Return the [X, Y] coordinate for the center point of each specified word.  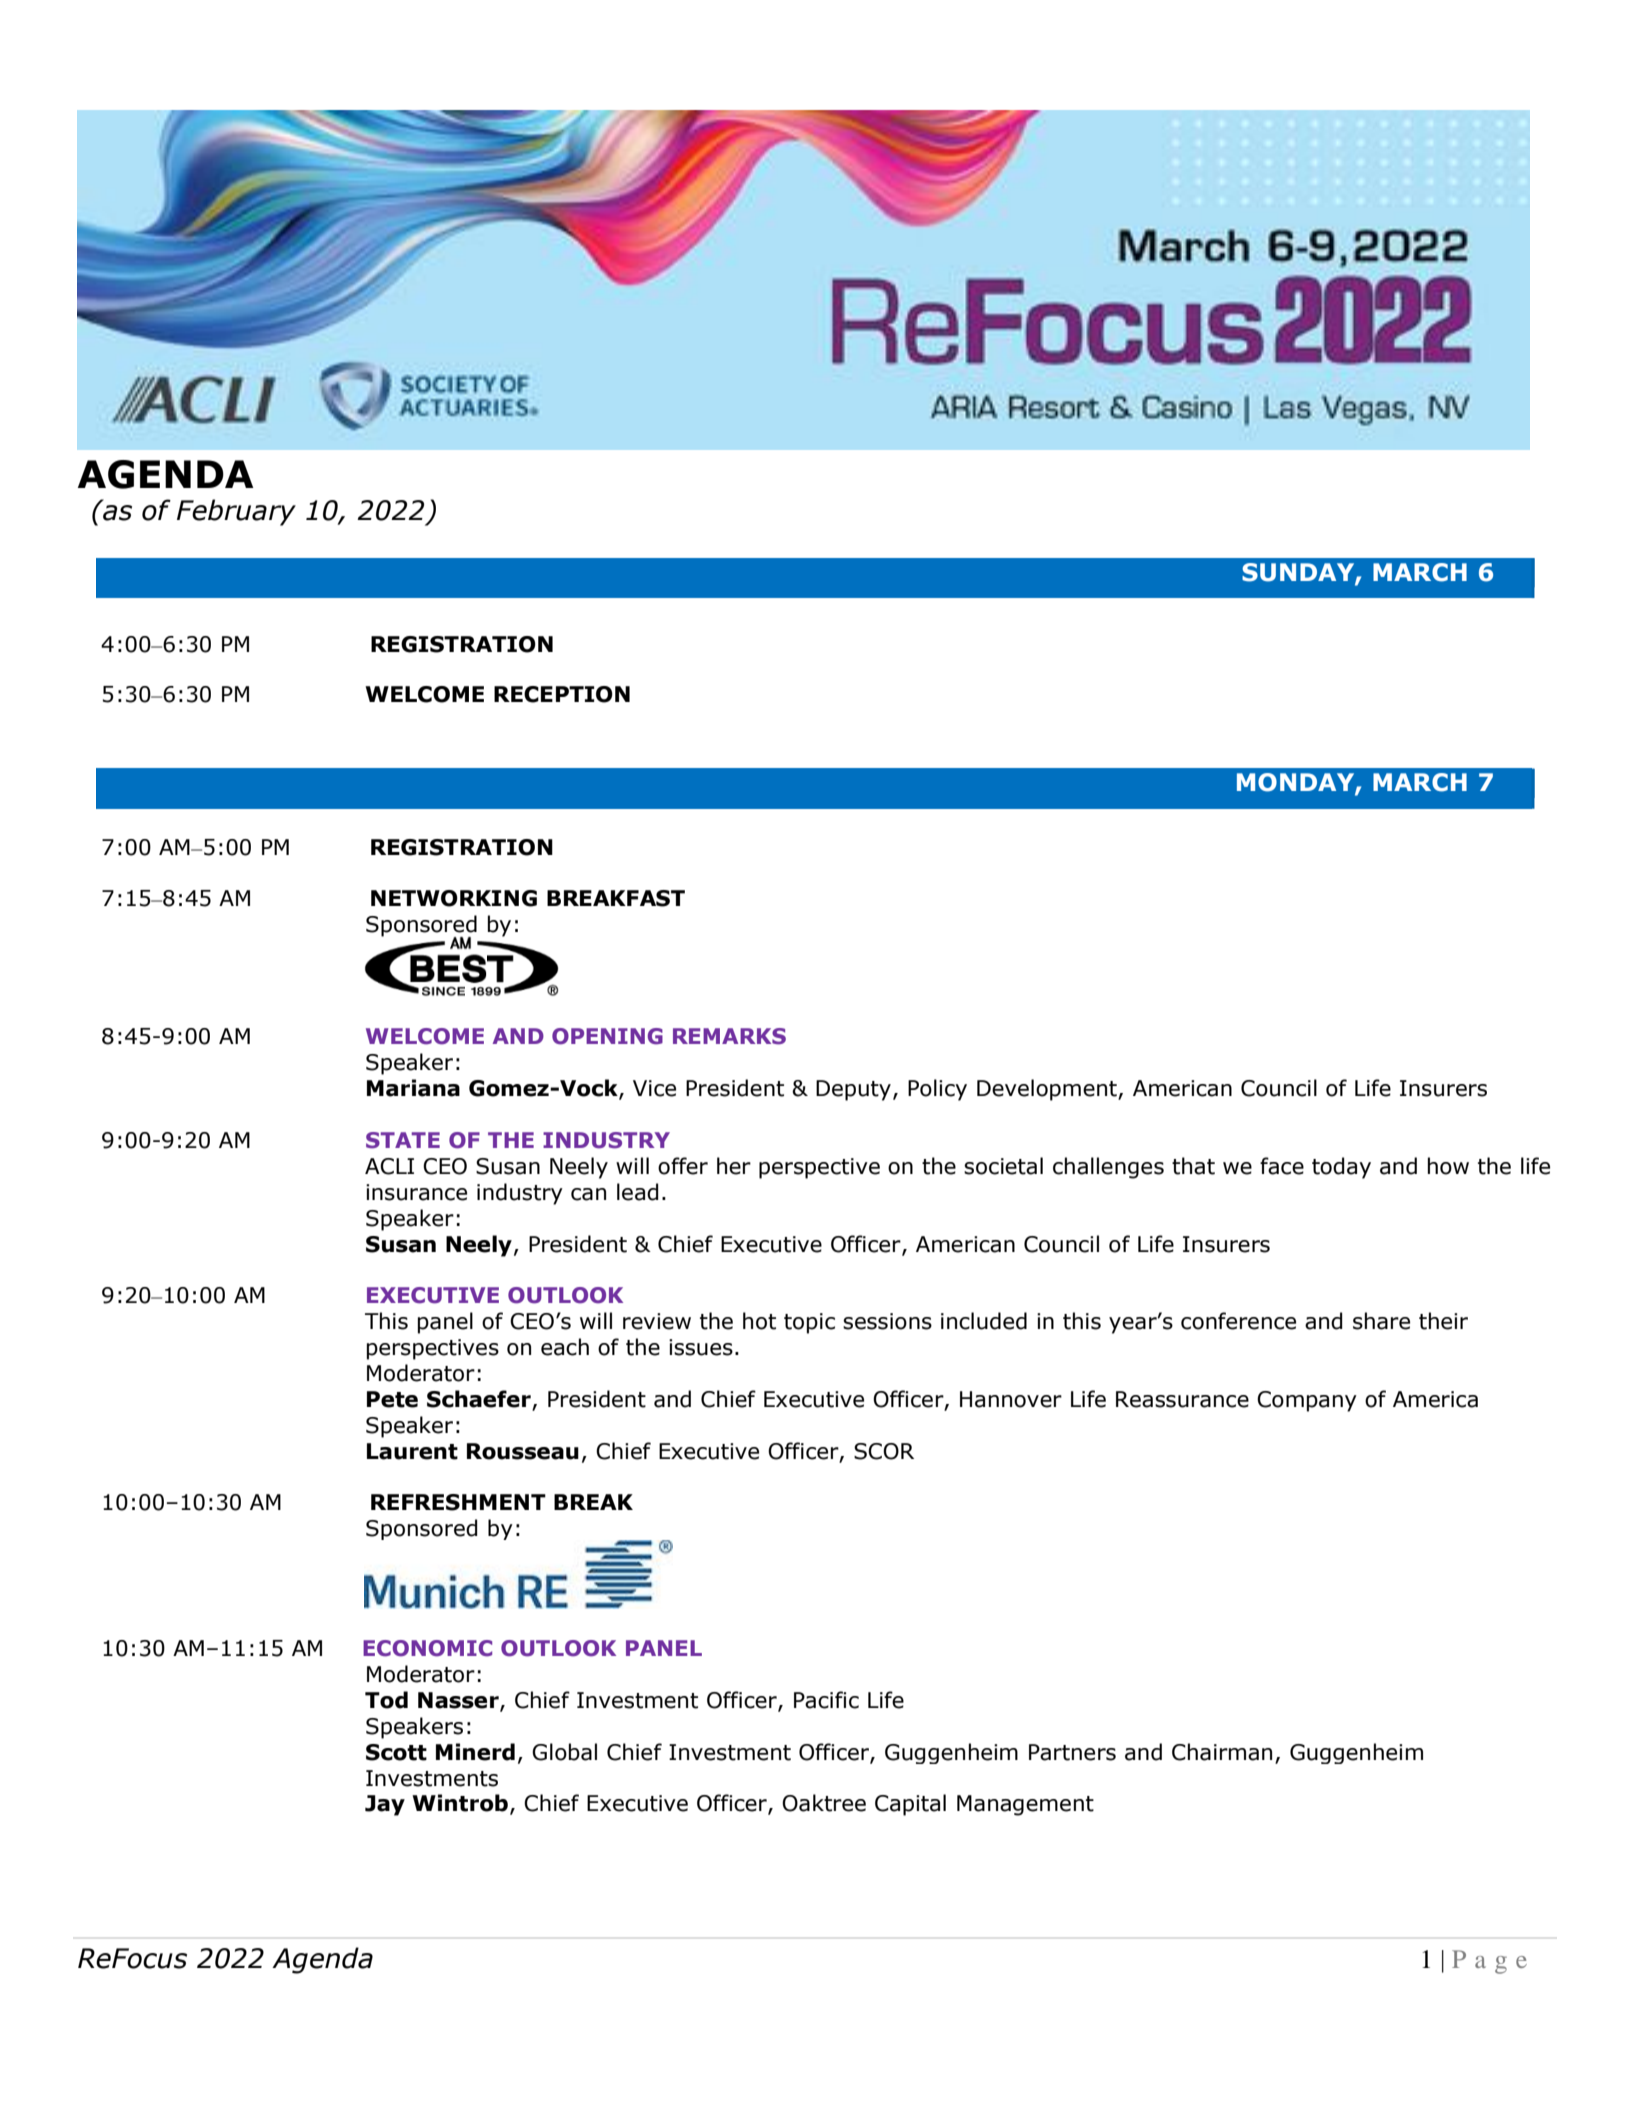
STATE [403, 1140]
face [1282, 1166]
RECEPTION [562, 694]
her [734, 1166]
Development [1048, 1090]
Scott [396, 1752]
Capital [910, 1805]
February [236, 512]
